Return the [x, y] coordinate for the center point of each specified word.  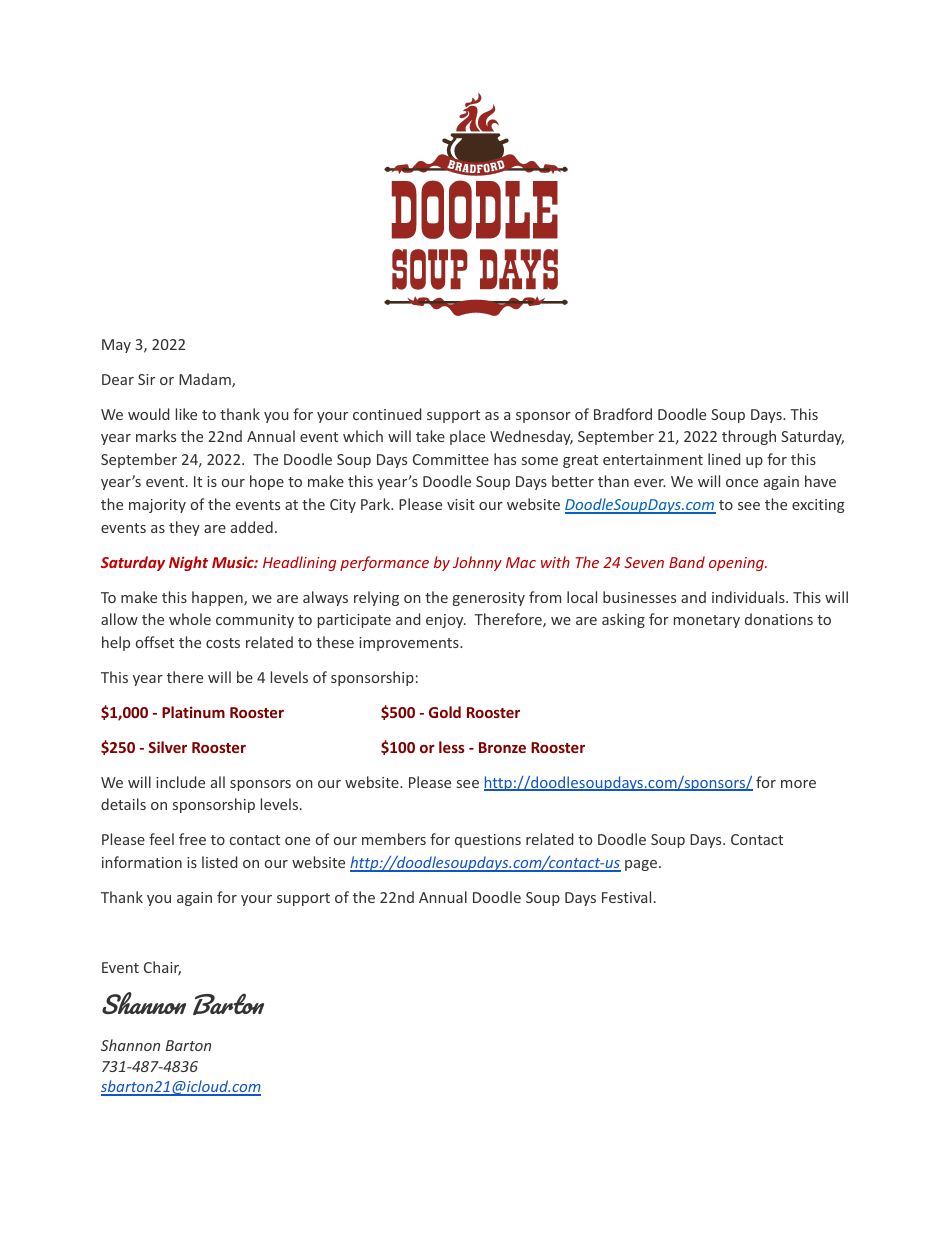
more [798, 784]
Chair [162, 968]
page [641, 865]
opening [737, 564]
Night [188, 563]
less [452, 747]
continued [387, 414]
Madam [206, 380]
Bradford [623, 414]
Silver [168, 747]
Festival [626, 897]
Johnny [477, 563]
